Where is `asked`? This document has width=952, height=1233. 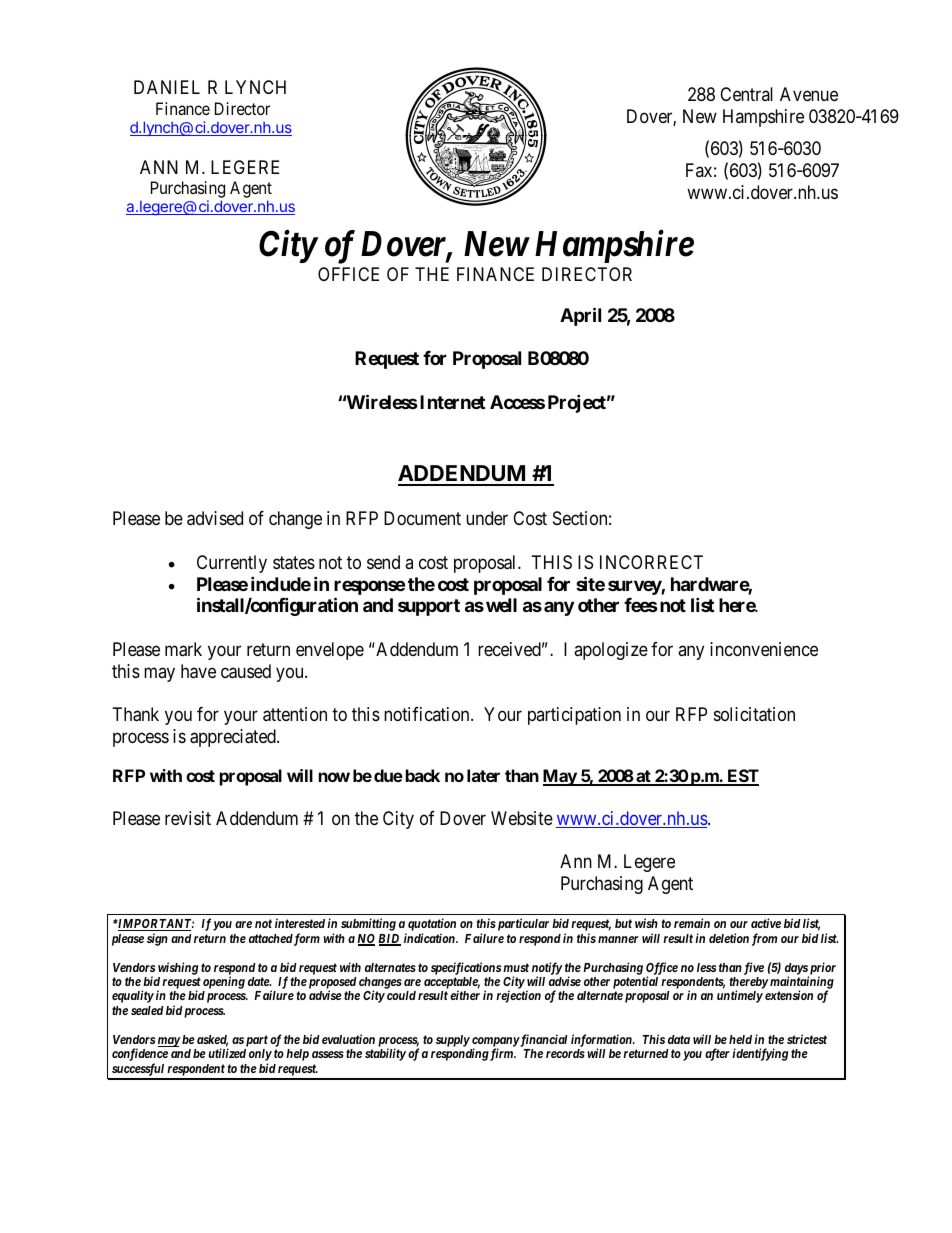 asked is located at coordinates (212, 1041).
